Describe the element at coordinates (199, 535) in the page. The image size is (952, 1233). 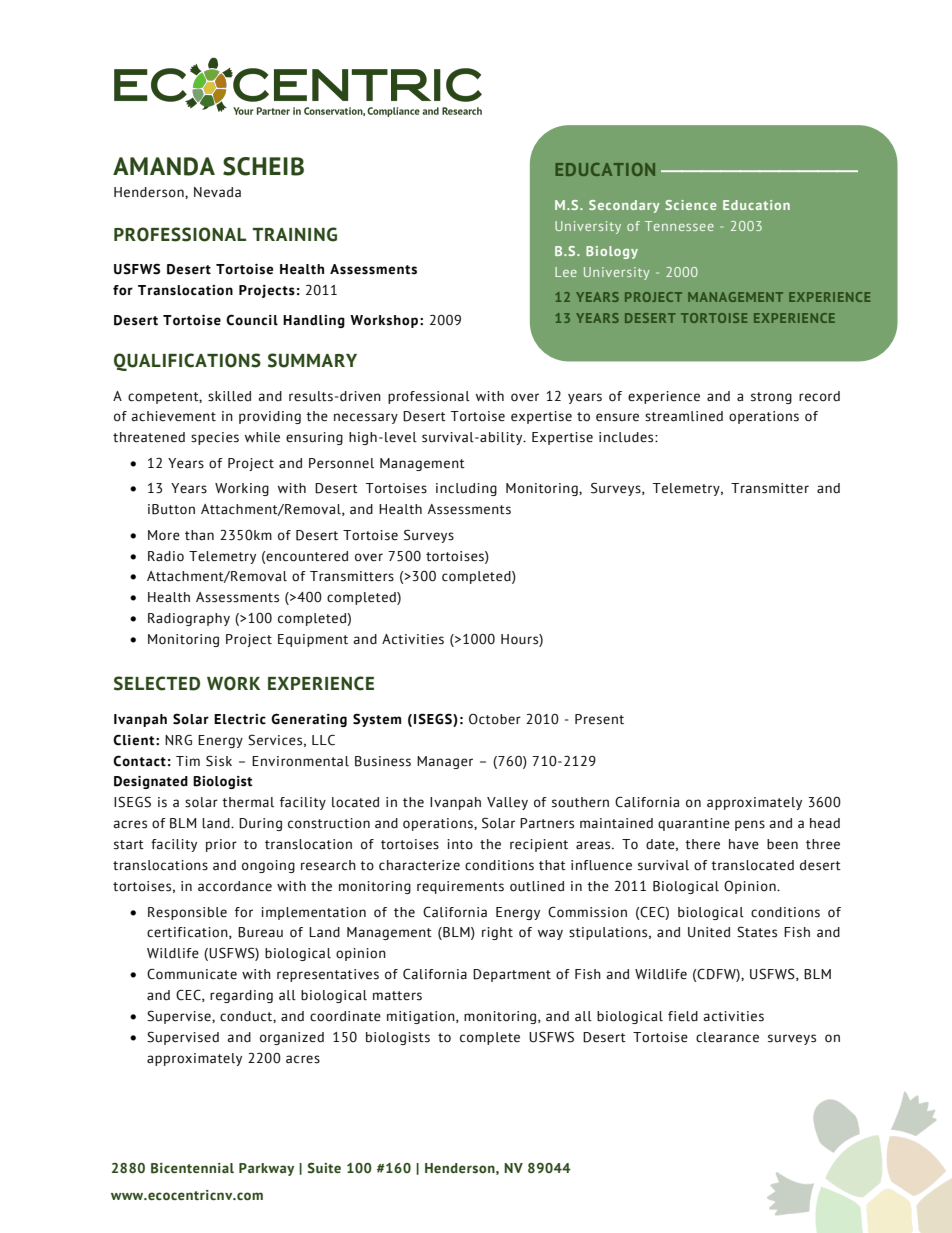
I see `than` at that location.
